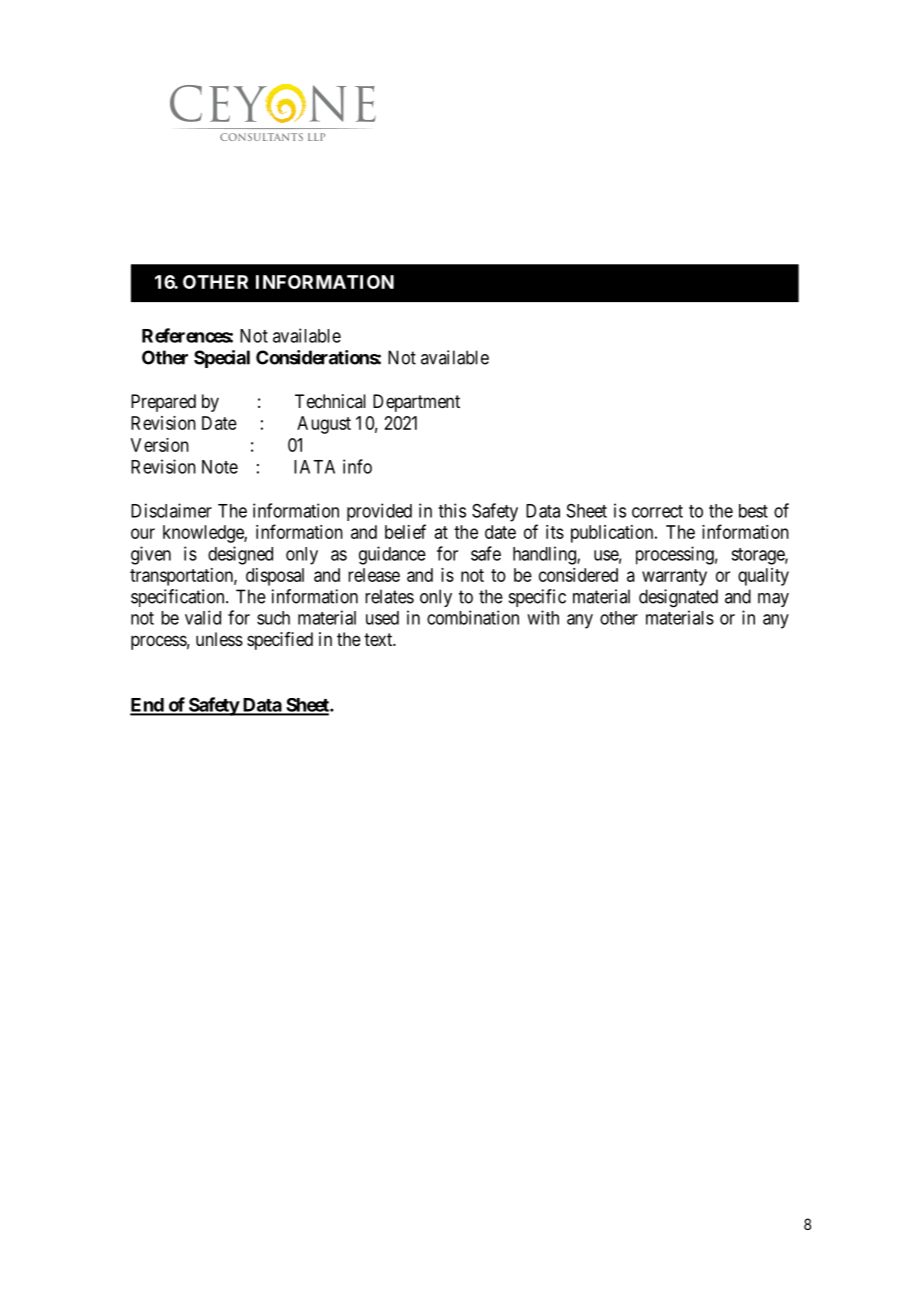 This page has width=924, height=1307. I want to click on Note, so click(220, 467).
